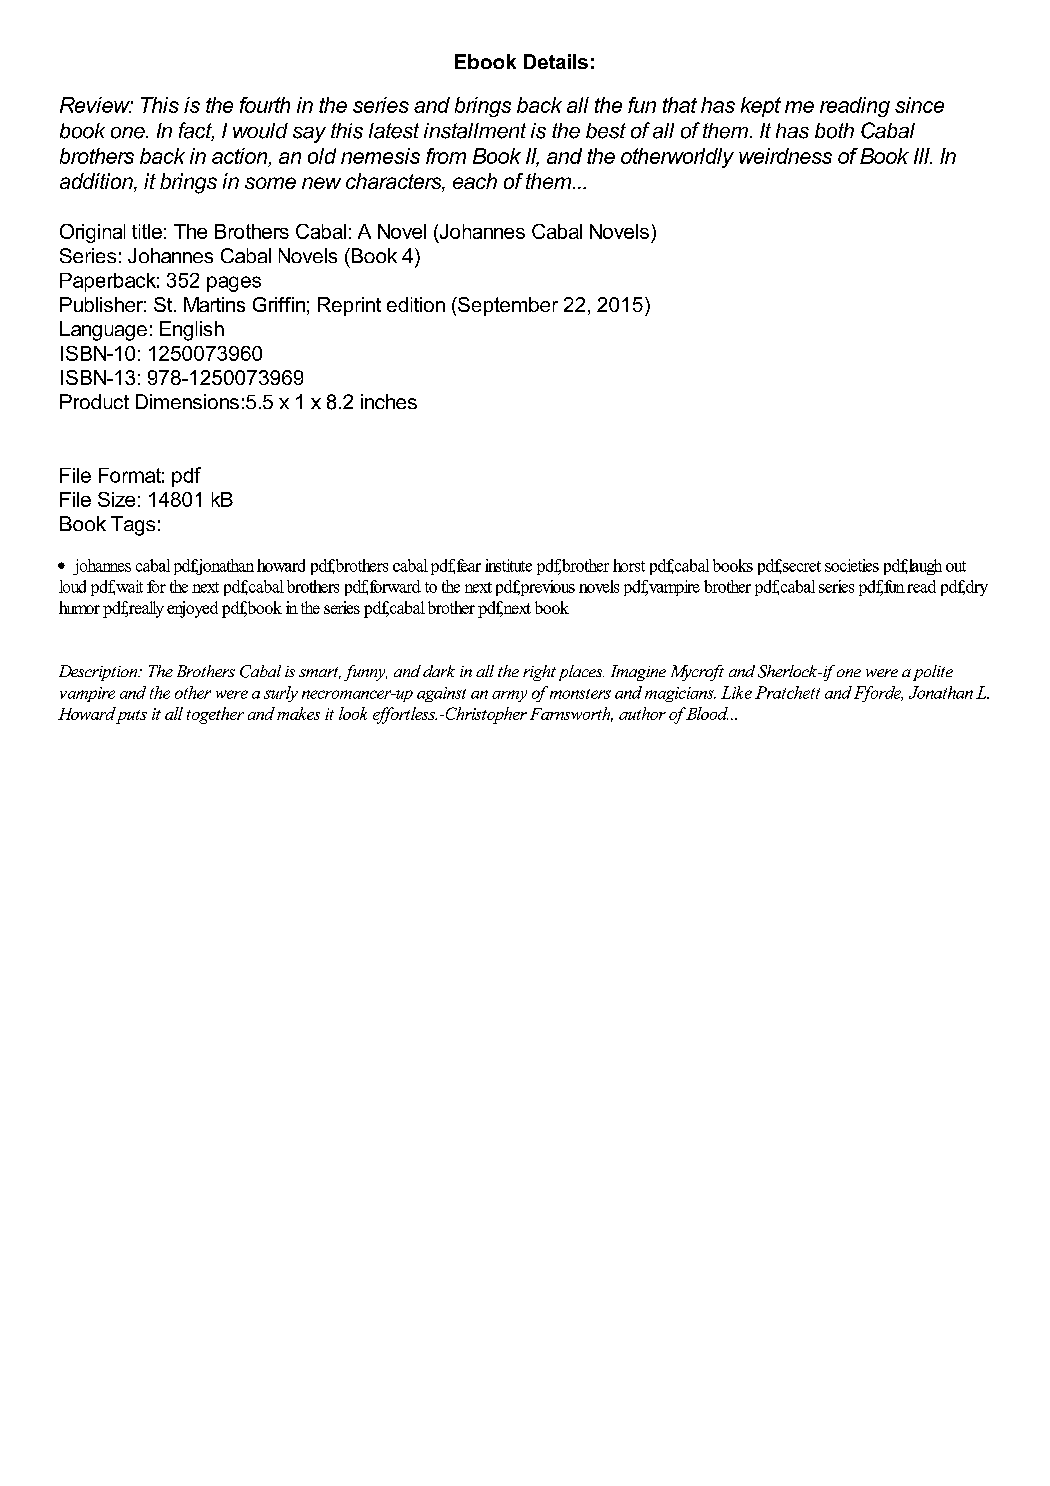 This screenshot has width=1050, height=1486. Describe the element at coordinates (116, 499) in the screenshot. I see `Size` at that location.
